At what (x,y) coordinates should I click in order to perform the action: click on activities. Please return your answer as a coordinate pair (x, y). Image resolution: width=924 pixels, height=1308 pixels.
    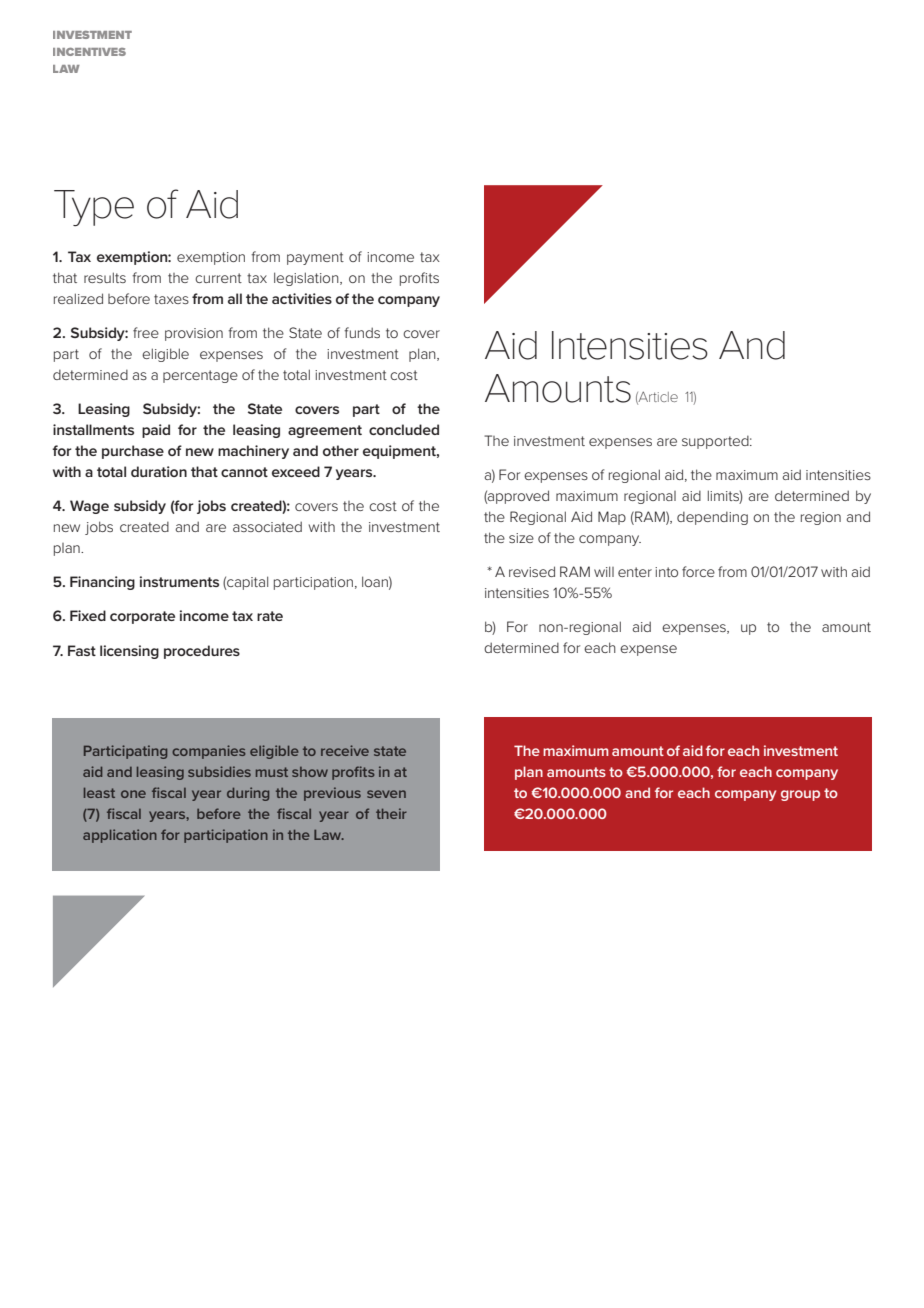
    Looking at the image, I should click on (302, 298).
